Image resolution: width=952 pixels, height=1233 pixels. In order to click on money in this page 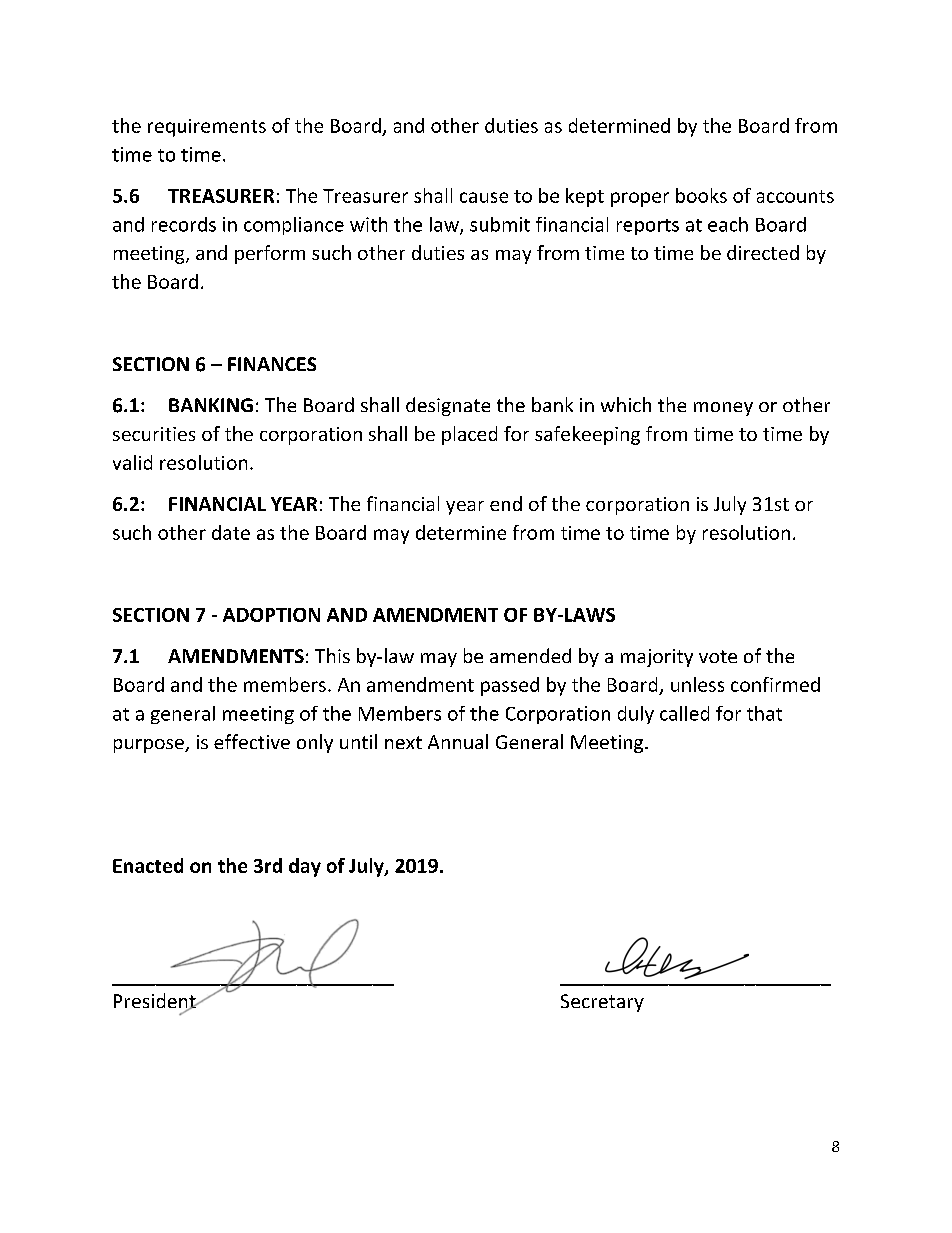, I will do `click(723, 409)`.
